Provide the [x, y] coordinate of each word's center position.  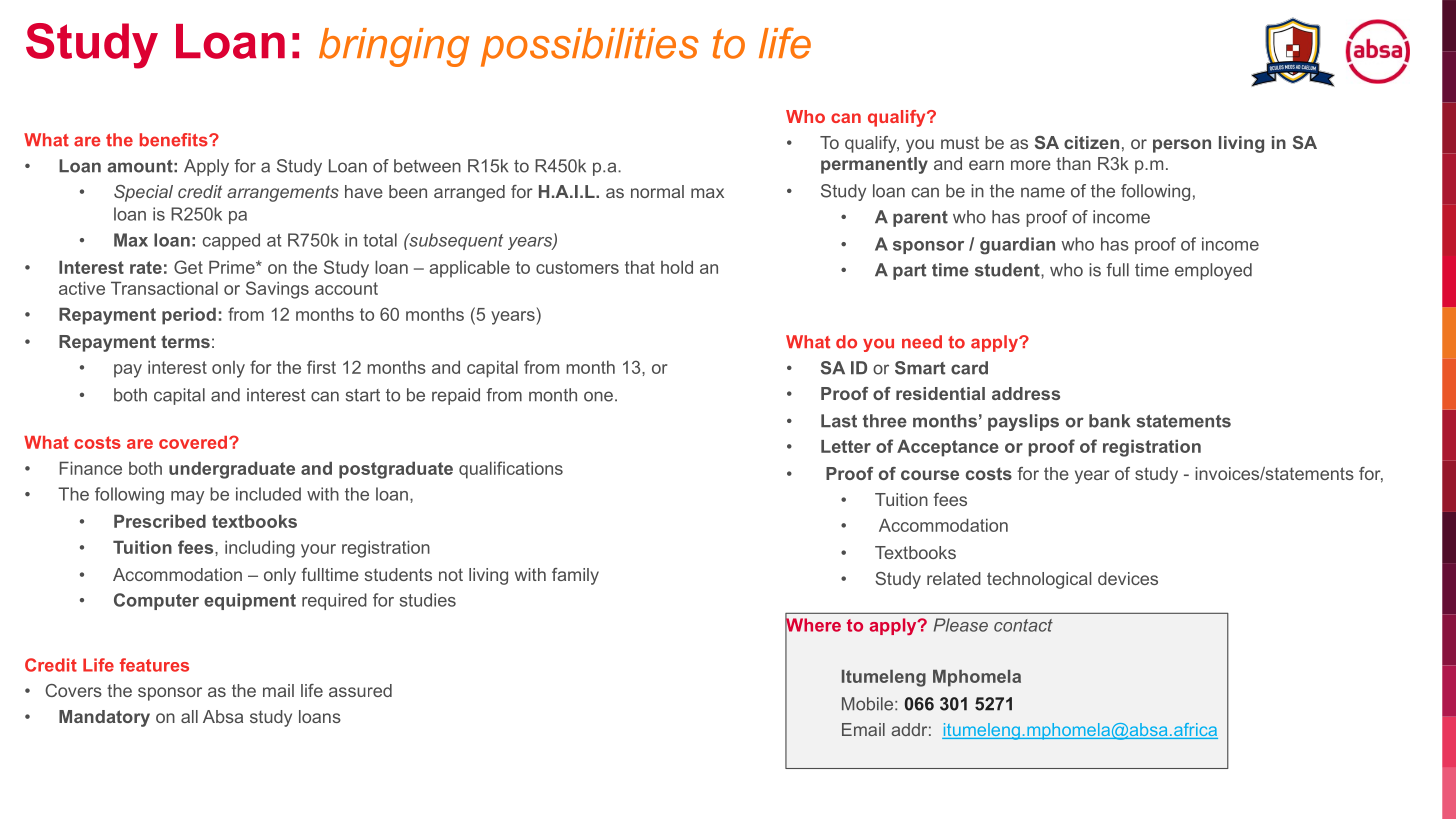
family [575, 576]
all [189, 716]
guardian [1017, 246]
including [260, 549]
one [598, 396]
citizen [1091, 142]
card [969, 368]
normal [657, 191]
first [321, 367]
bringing [394, 47]
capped [231, 241]
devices [1128, 578]
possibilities [590, 47]
